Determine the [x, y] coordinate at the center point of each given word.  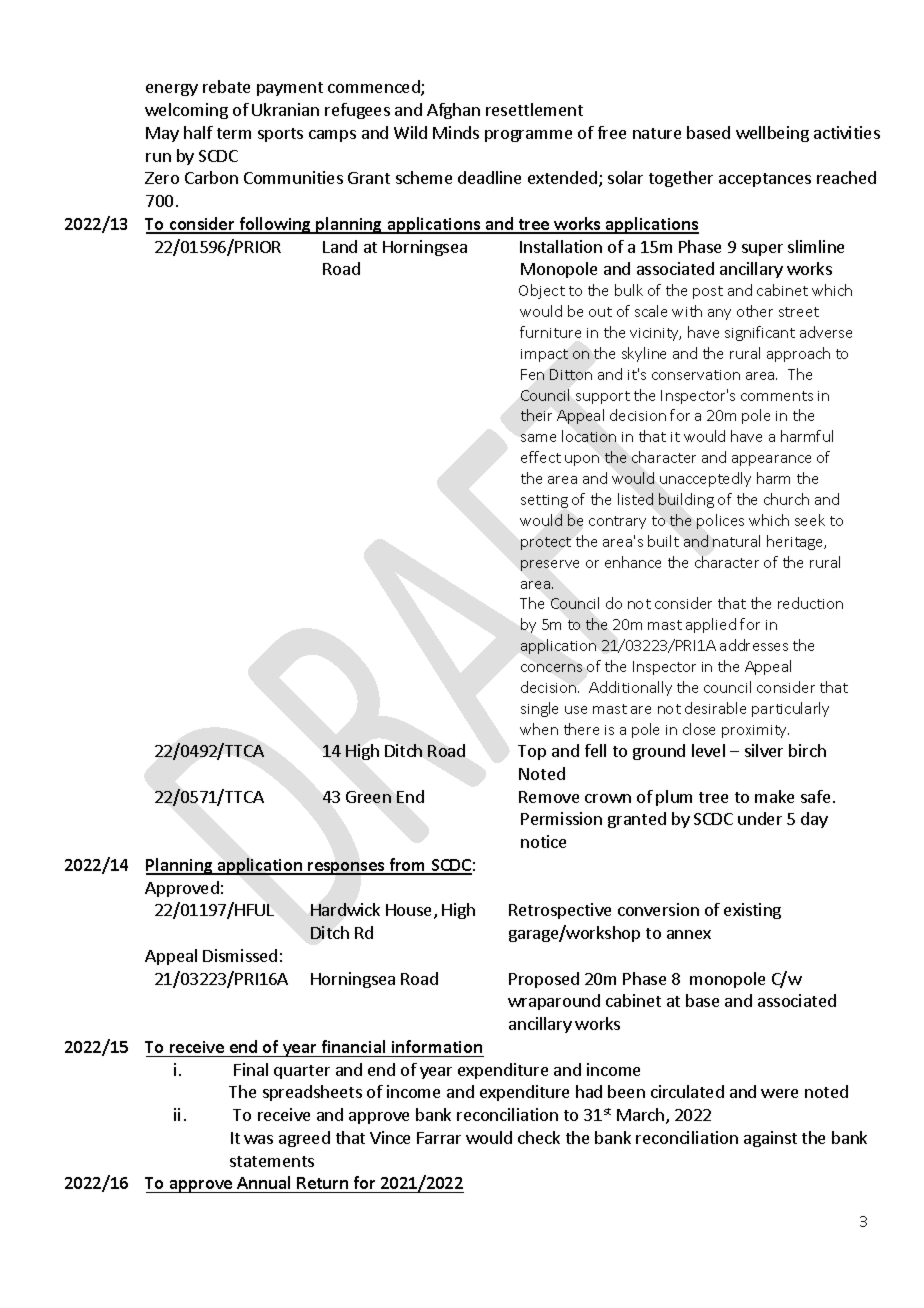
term [234, 133]
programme [528, 136]
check [539, 1137]
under [760, 818]
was [258, 1139]
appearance [771, 460]
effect [541, 457]
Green [368, 797]
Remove [549, 797]
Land [340, 246]
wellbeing [772, 134]
